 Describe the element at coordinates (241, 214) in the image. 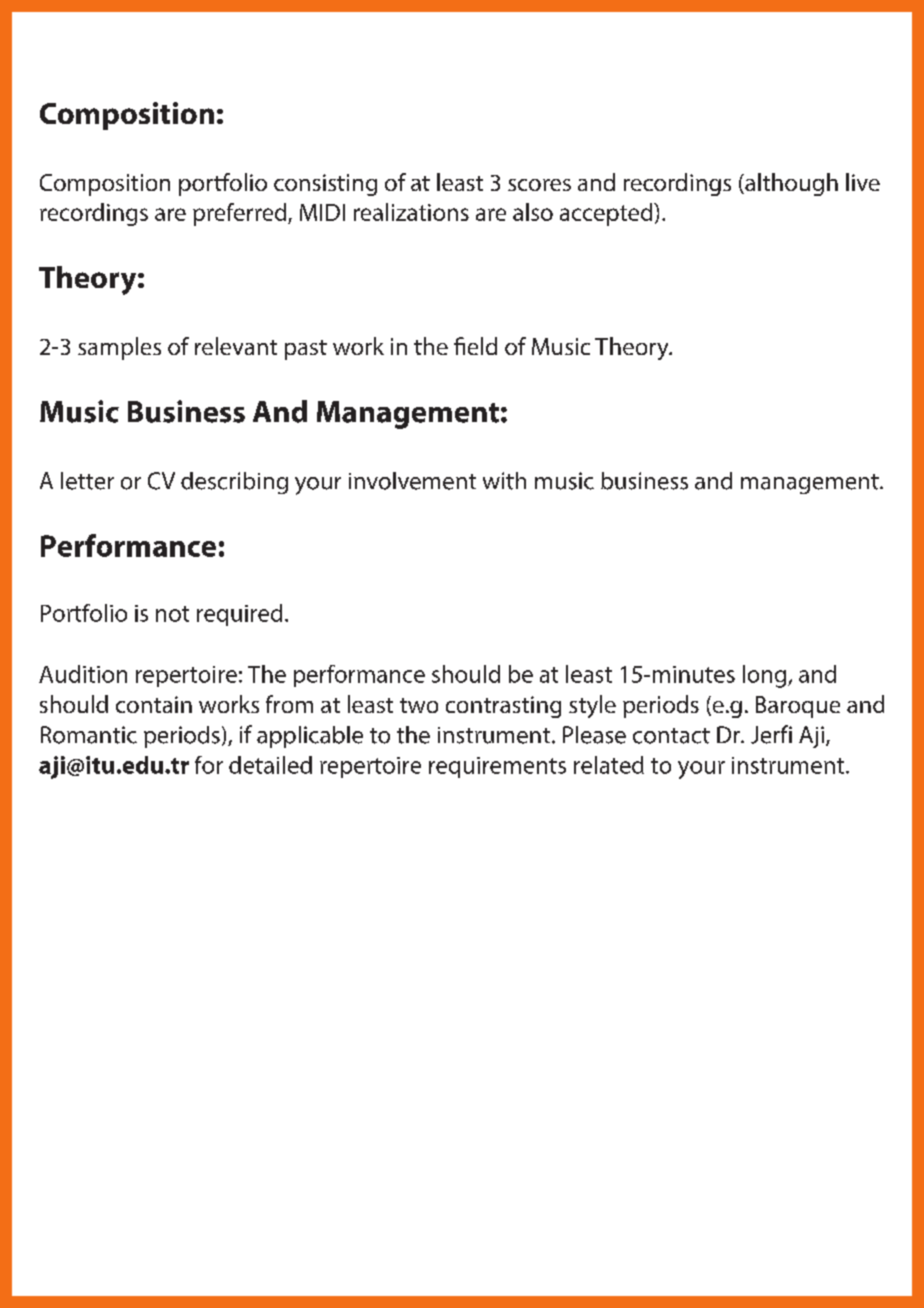

I see `preferred` at that location.
